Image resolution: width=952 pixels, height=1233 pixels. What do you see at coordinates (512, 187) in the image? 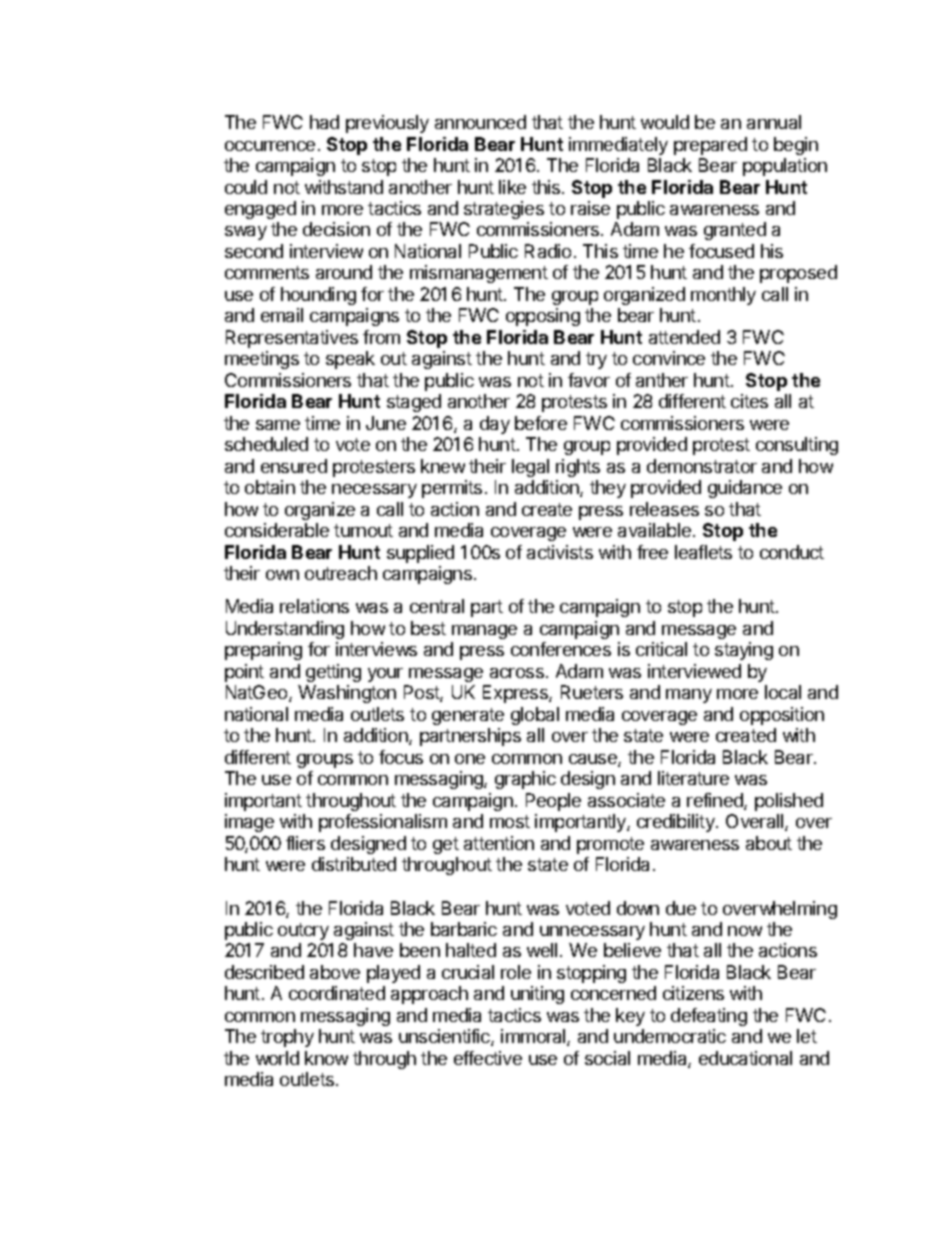
I see `like` at bounding box center [512, 187].
